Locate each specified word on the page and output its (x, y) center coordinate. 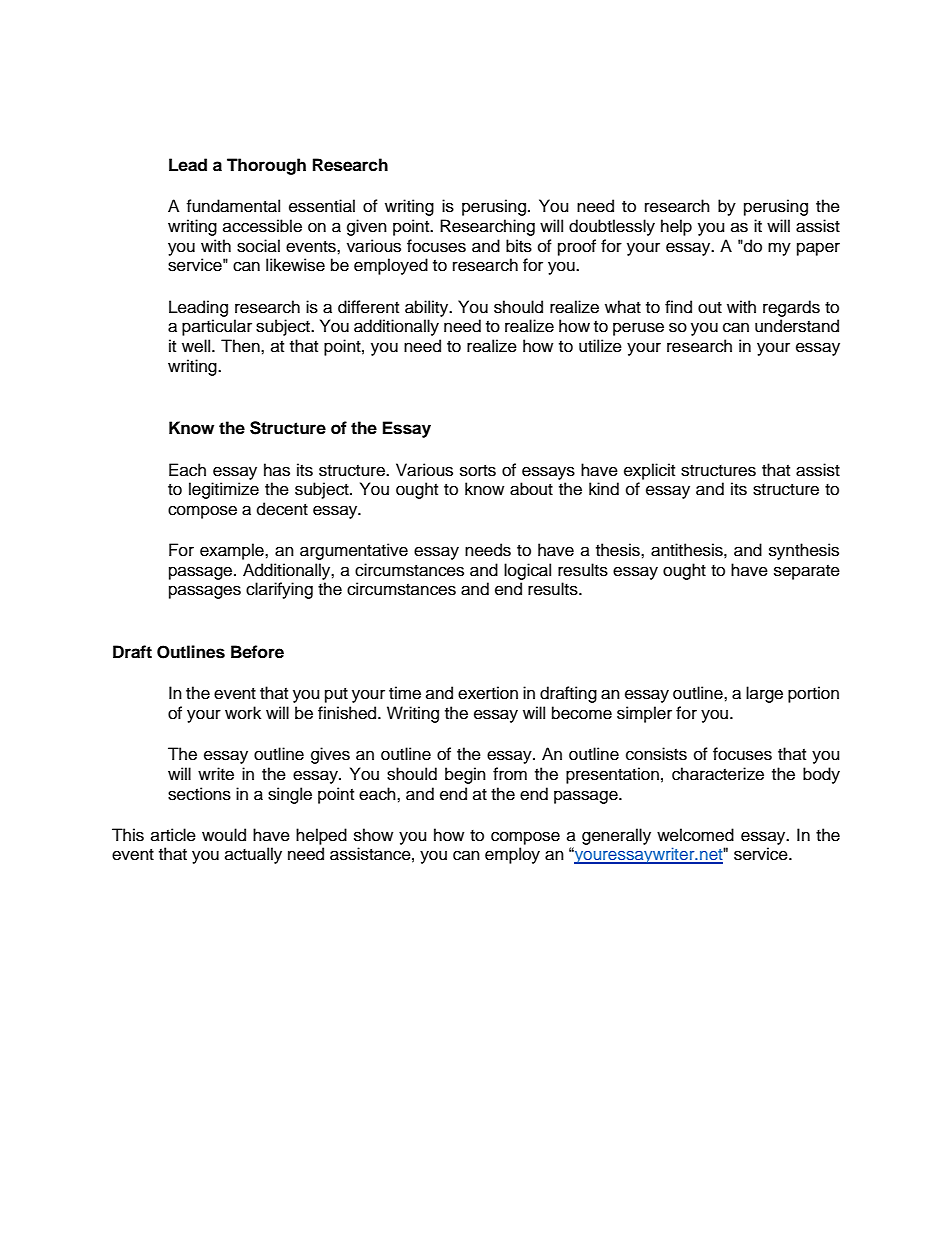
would (224, 835)
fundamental (233, 206)
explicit (649, 471)
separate (807, 572)
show (373, 835)
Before (257, 652)
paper (818, 249)
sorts (478, 471)
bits (519, 246)
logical (527, 571)
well (197, 346)
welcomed (695, 835)
